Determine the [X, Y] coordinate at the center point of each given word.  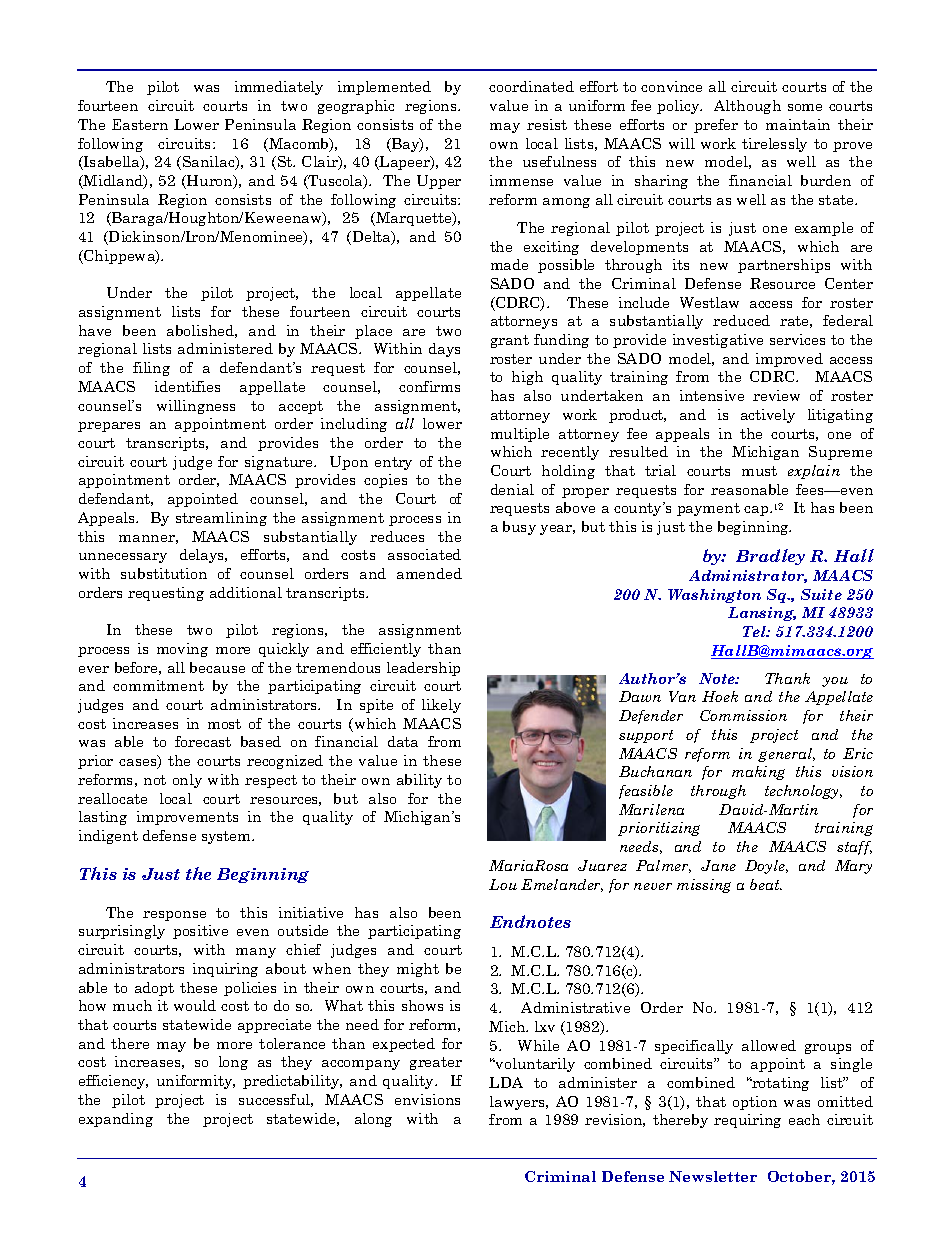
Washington [714, 596]
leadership [423, 669]
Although [747, 107]
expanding [116, 1120]
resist [547, 124]
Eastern [140, 124]
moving [182, 650]
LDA [506, 1082]
